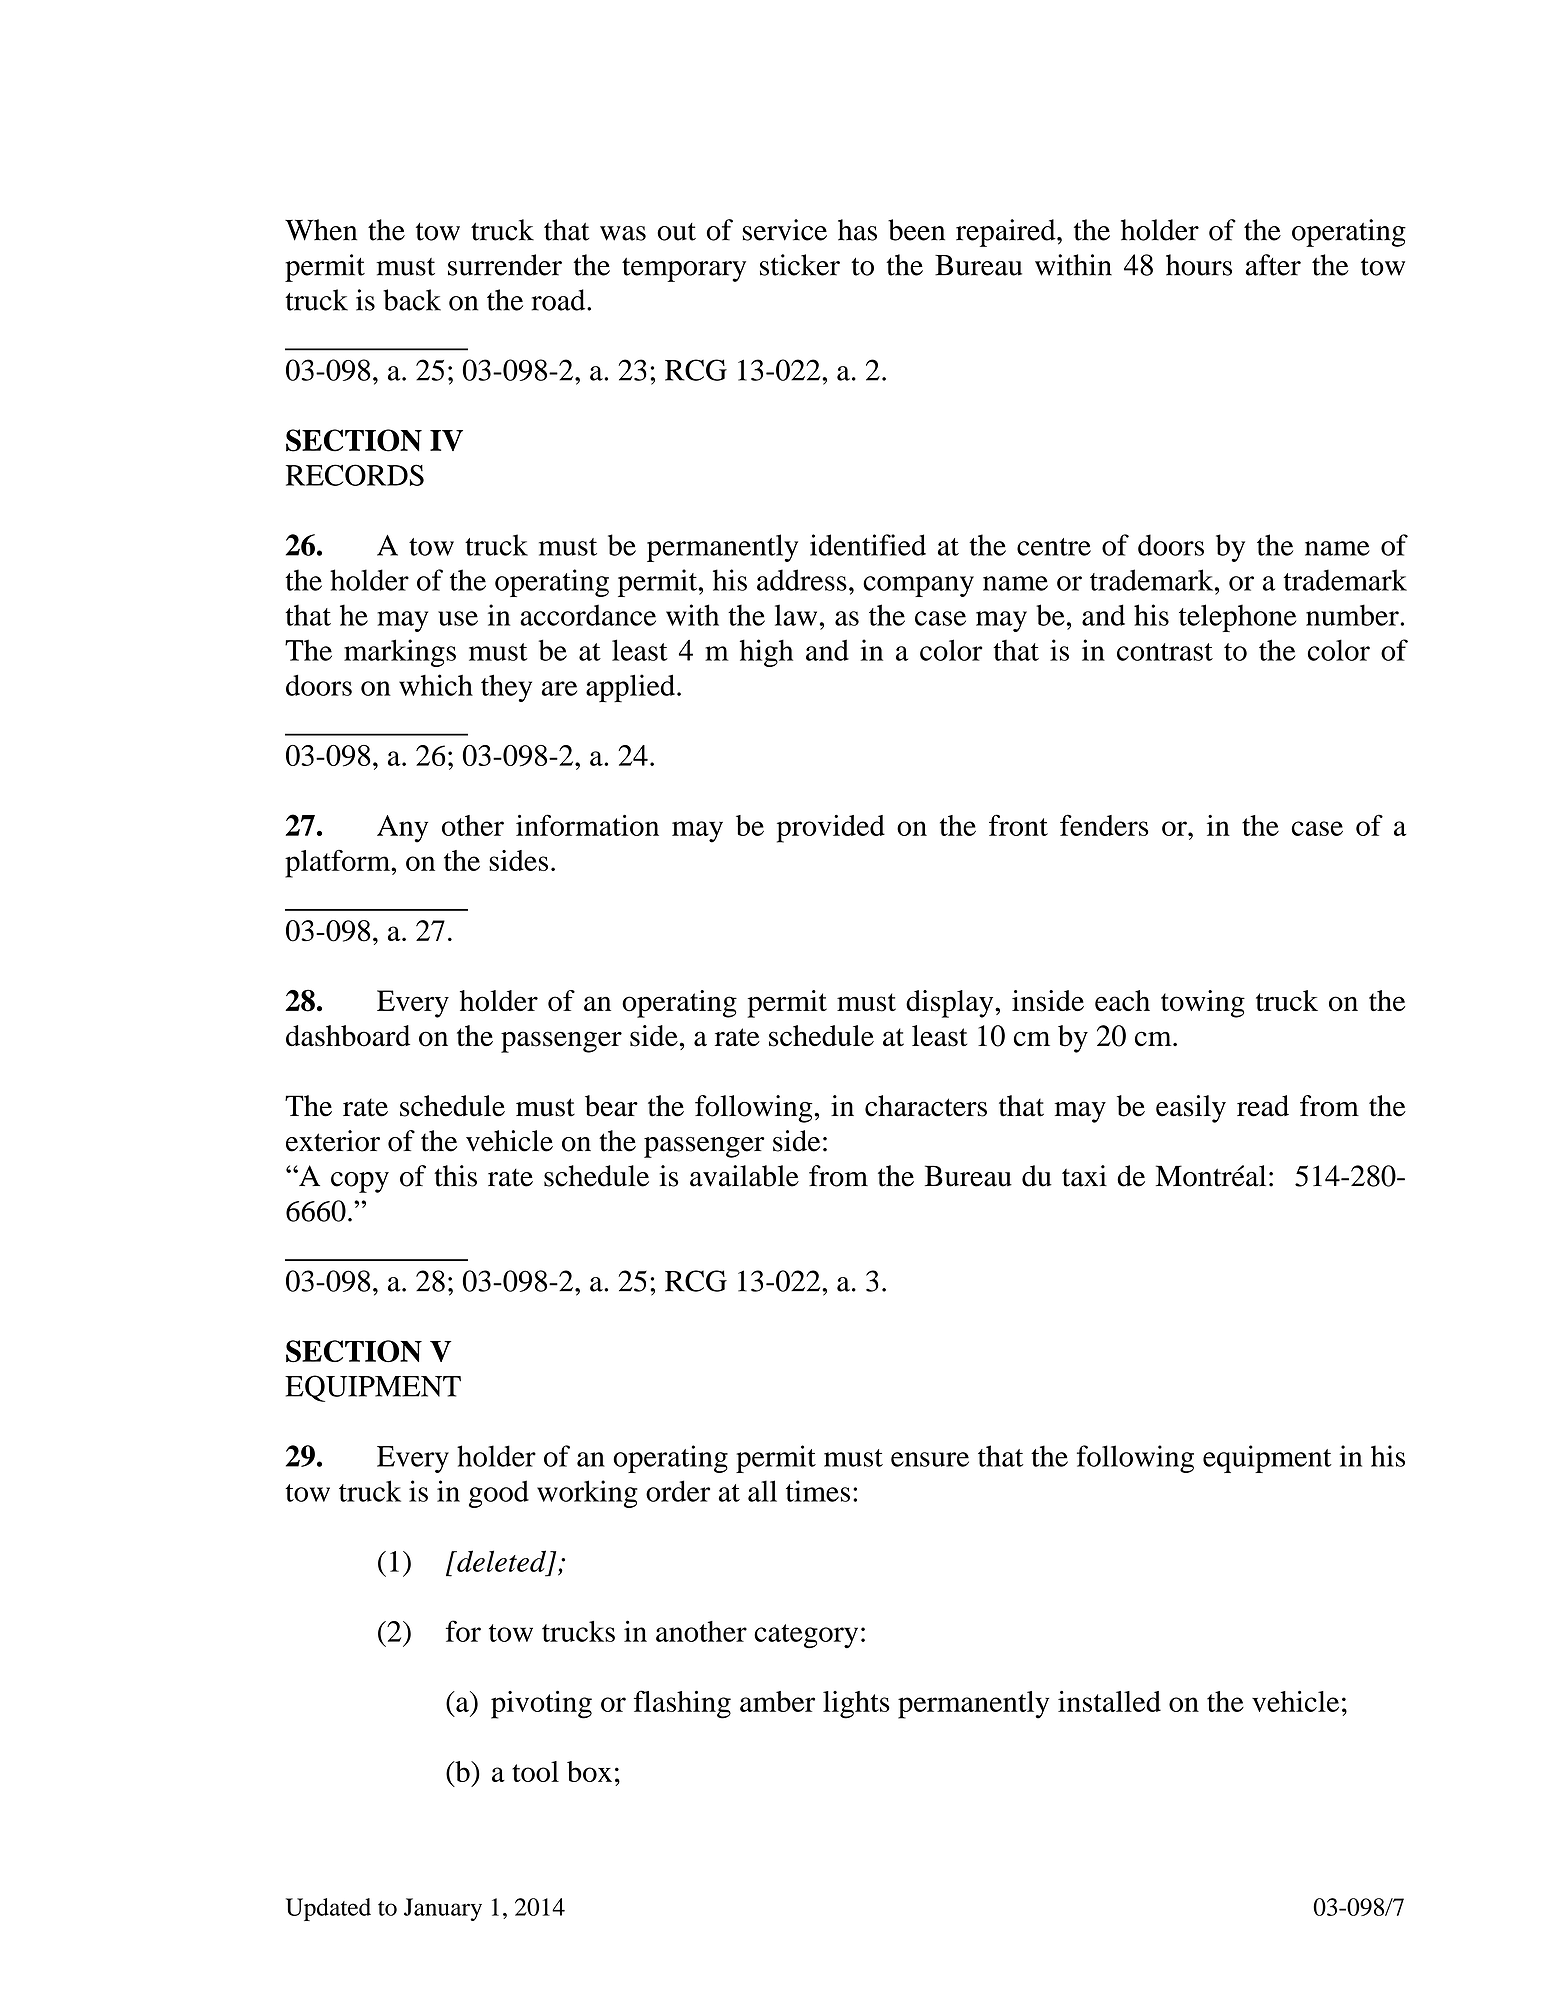 This page has width=1554, height=2011. What do you see at coordinates (455, 1176) in the page?
I see `this` at bounding box center [455, 1176].
